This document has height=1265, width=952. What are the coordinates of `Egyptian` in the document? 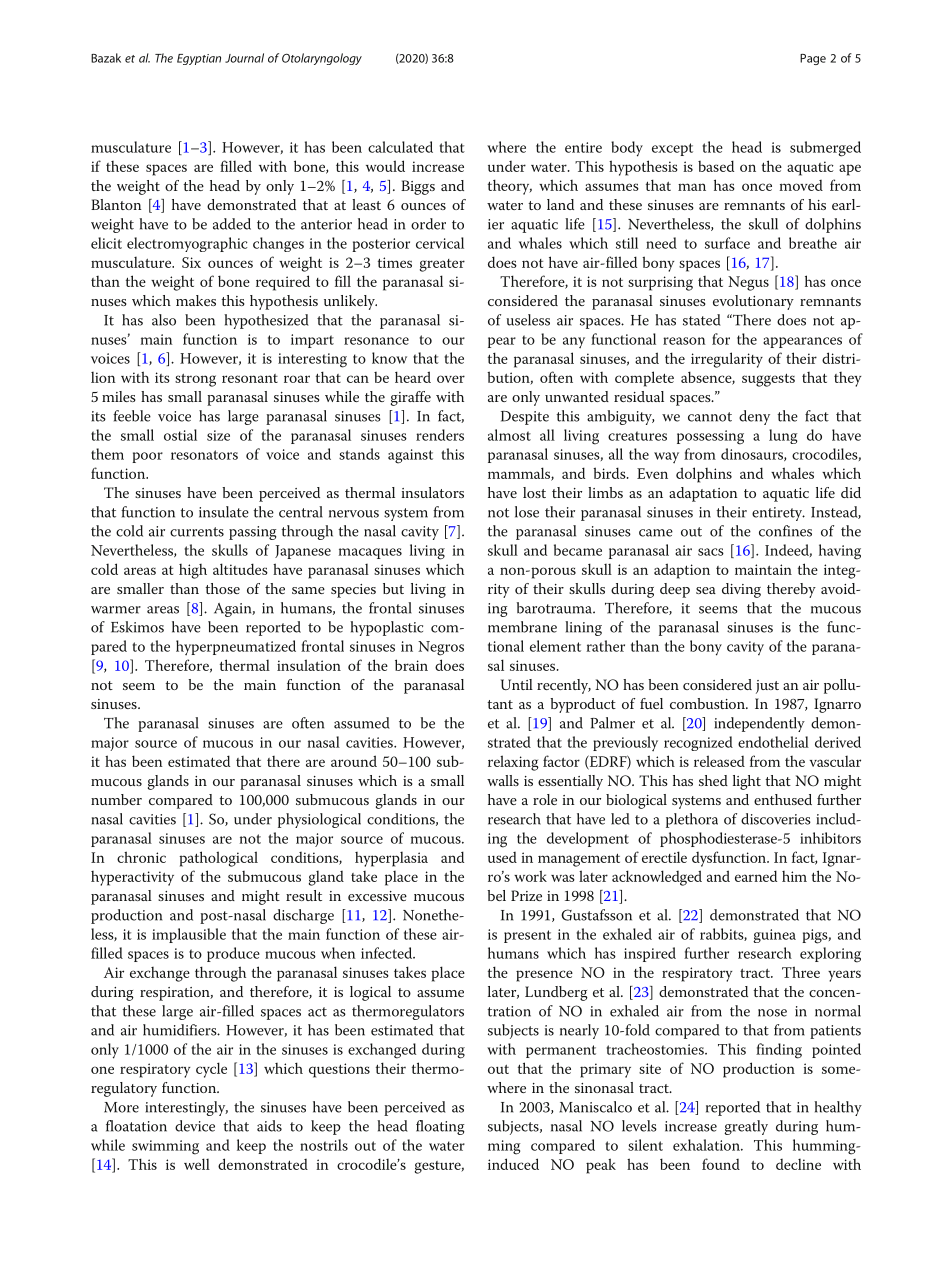 It's located at (199, 59).
